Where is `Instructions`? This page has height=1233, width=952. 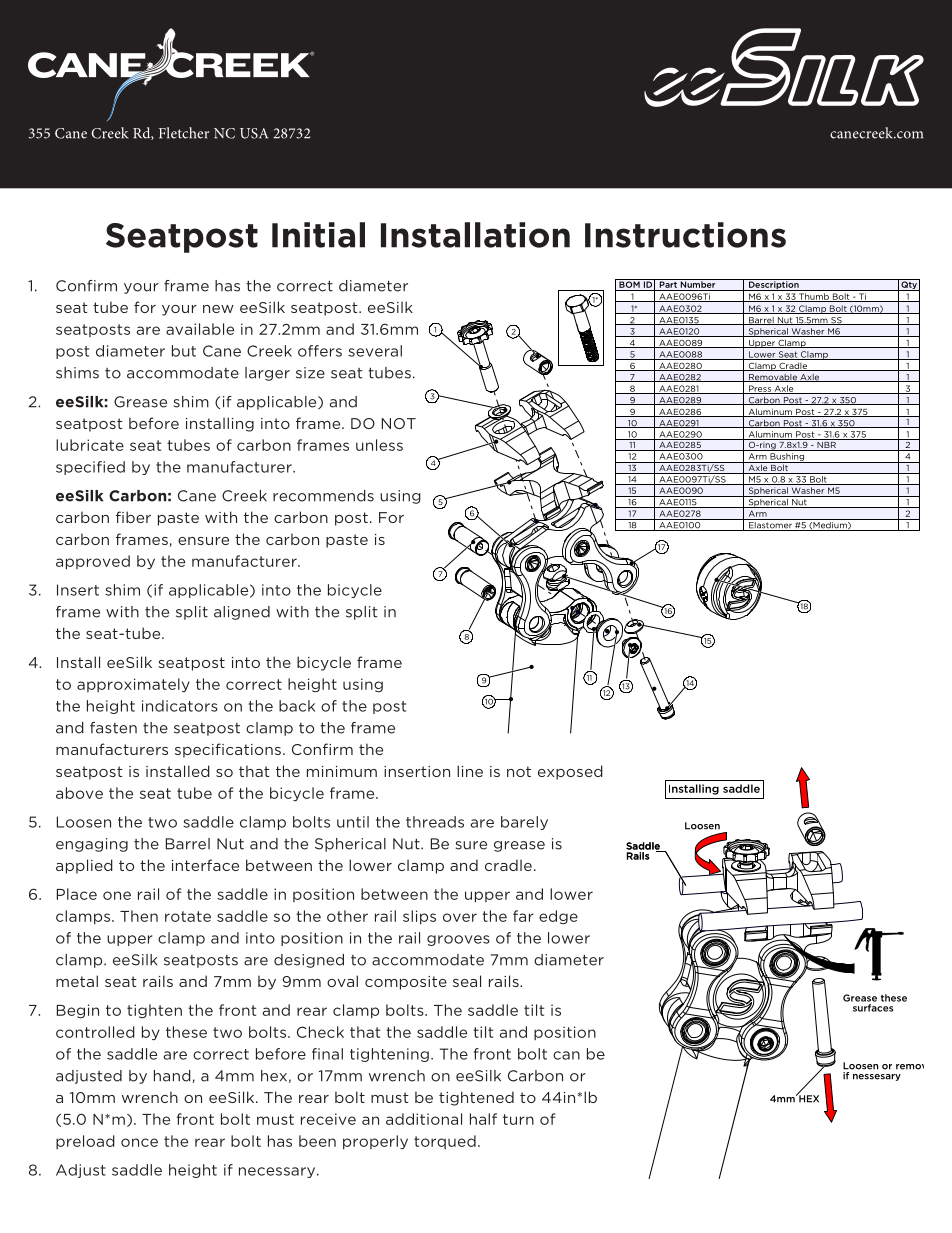 Instructions is located at coordinates (685, 235).
